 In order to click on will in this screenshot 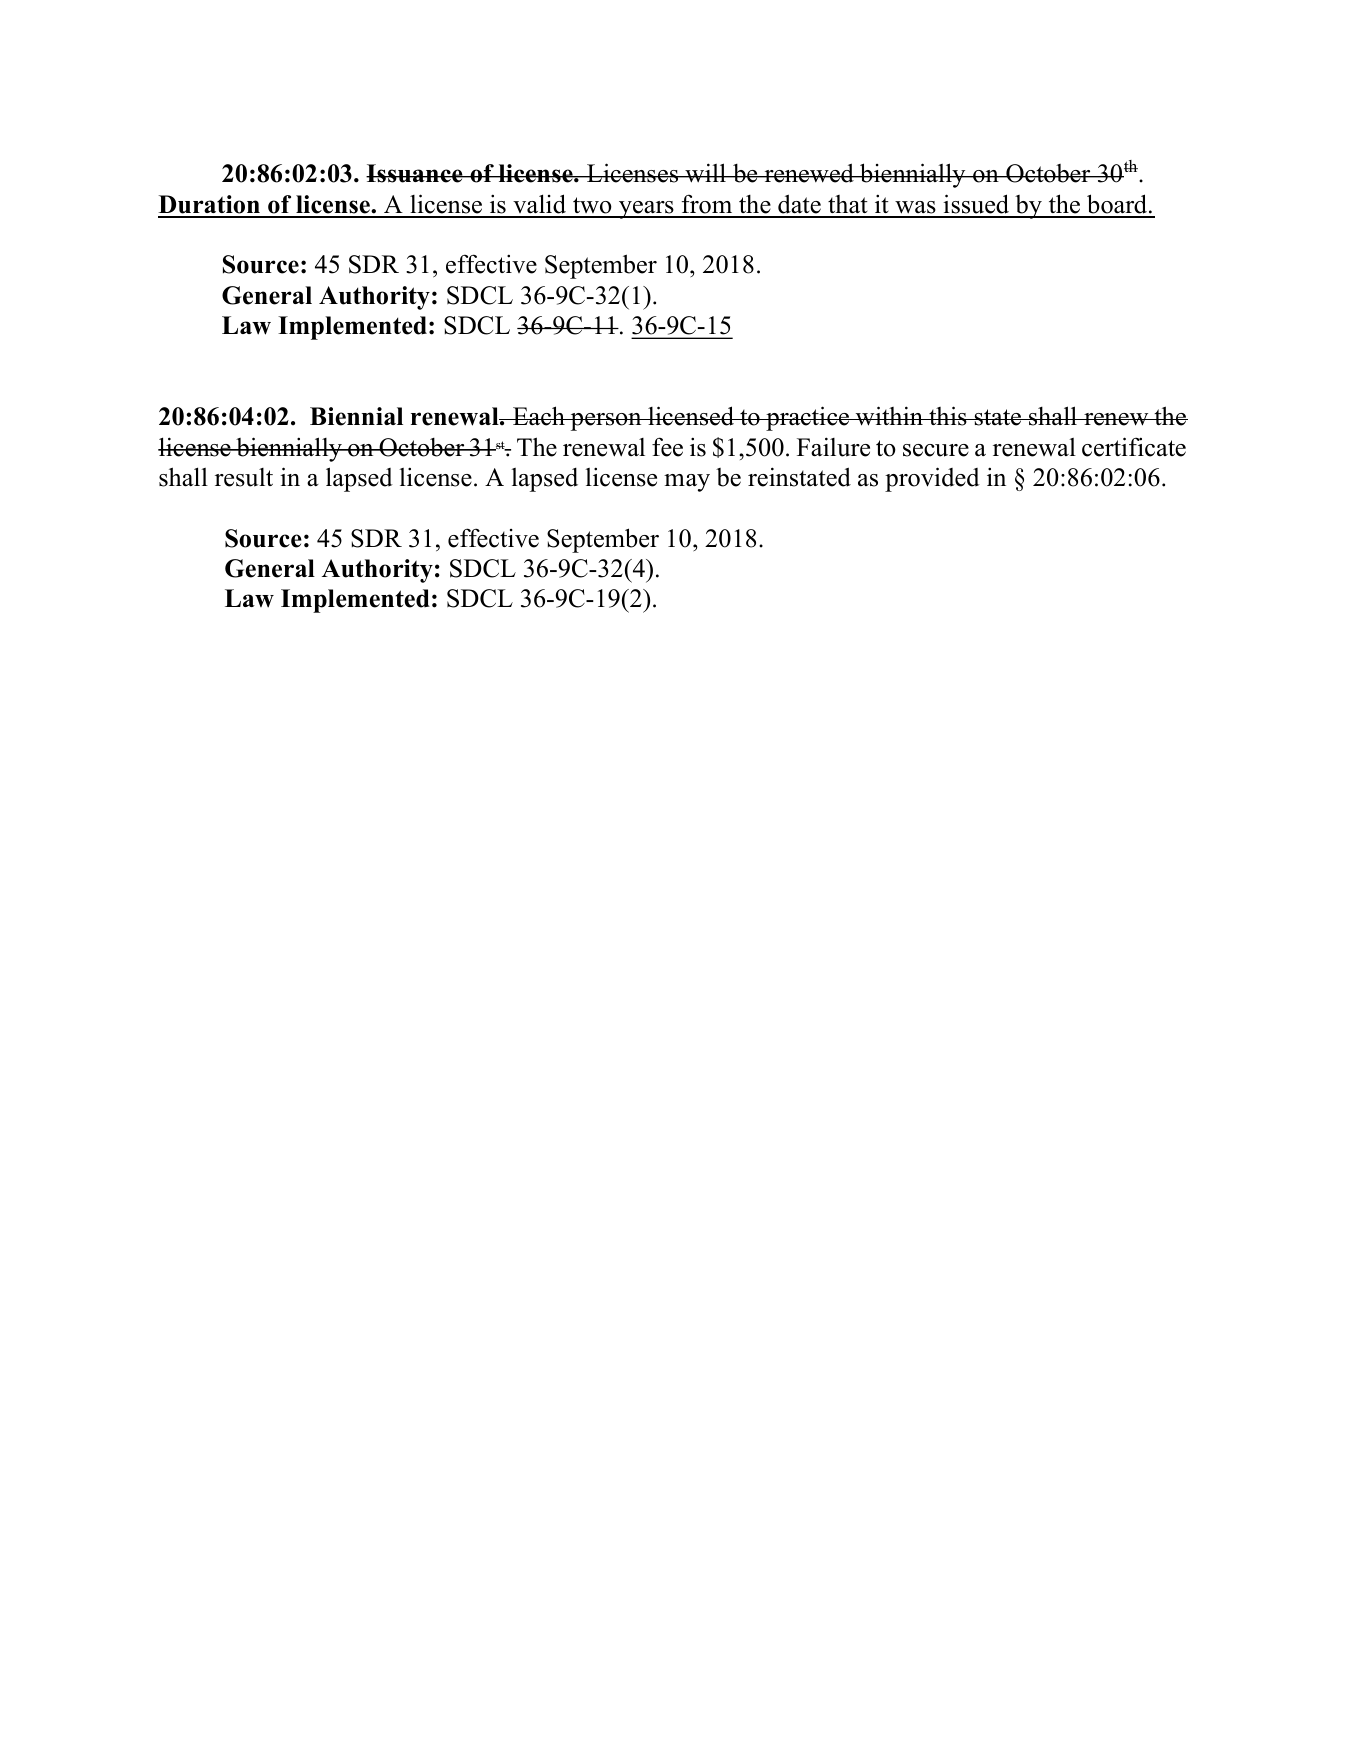, I will do `click(705, 173)`.
